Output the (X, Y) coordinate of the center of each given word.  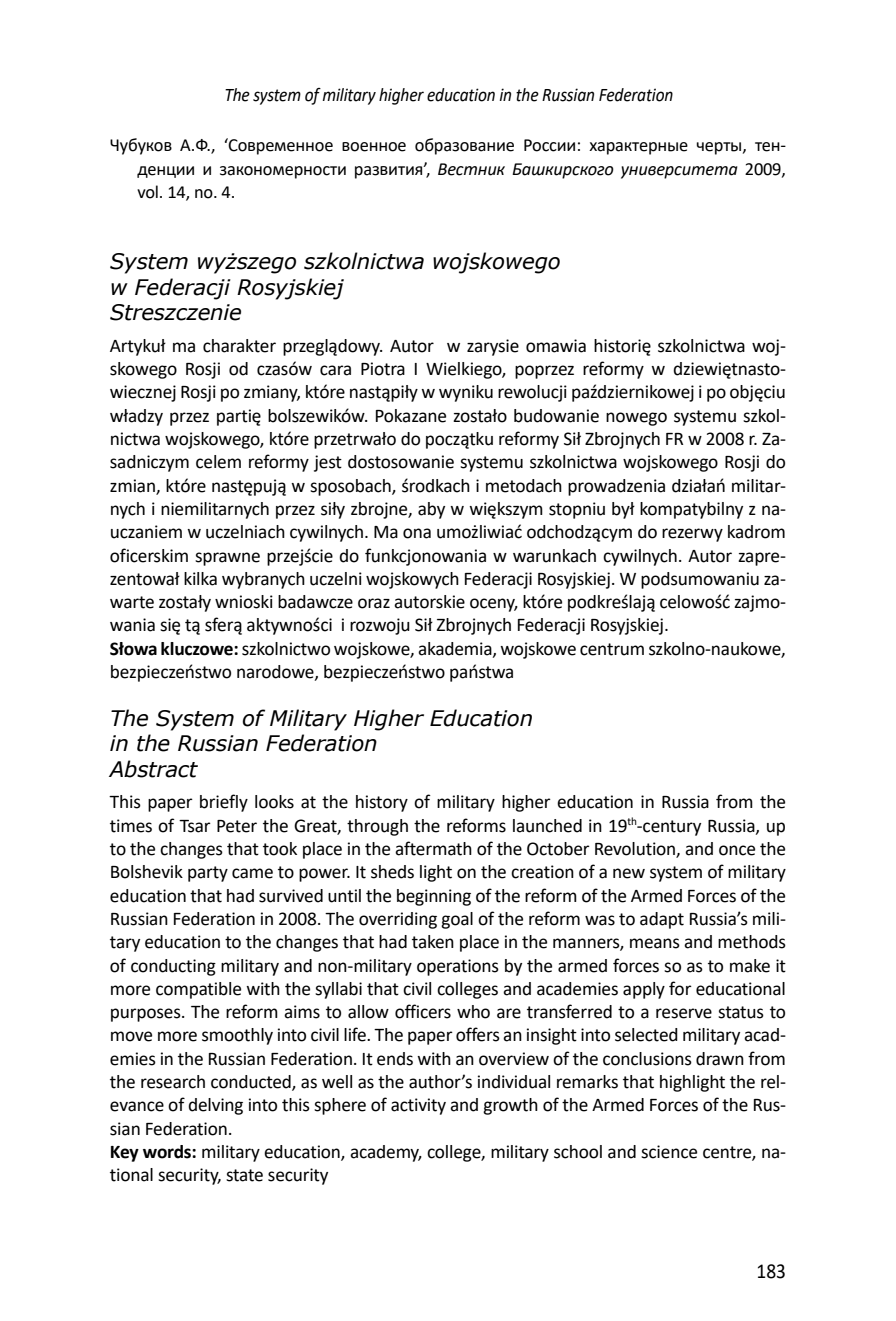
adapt (662, 920)
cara (335, 370)
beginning (434, 897)
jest (328, 463)
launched (547, 826)
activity (418, 1106)
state (244, 1175)
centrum (612, 649)
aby (431, 510)
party (208, 874)
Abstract (153, 769)
